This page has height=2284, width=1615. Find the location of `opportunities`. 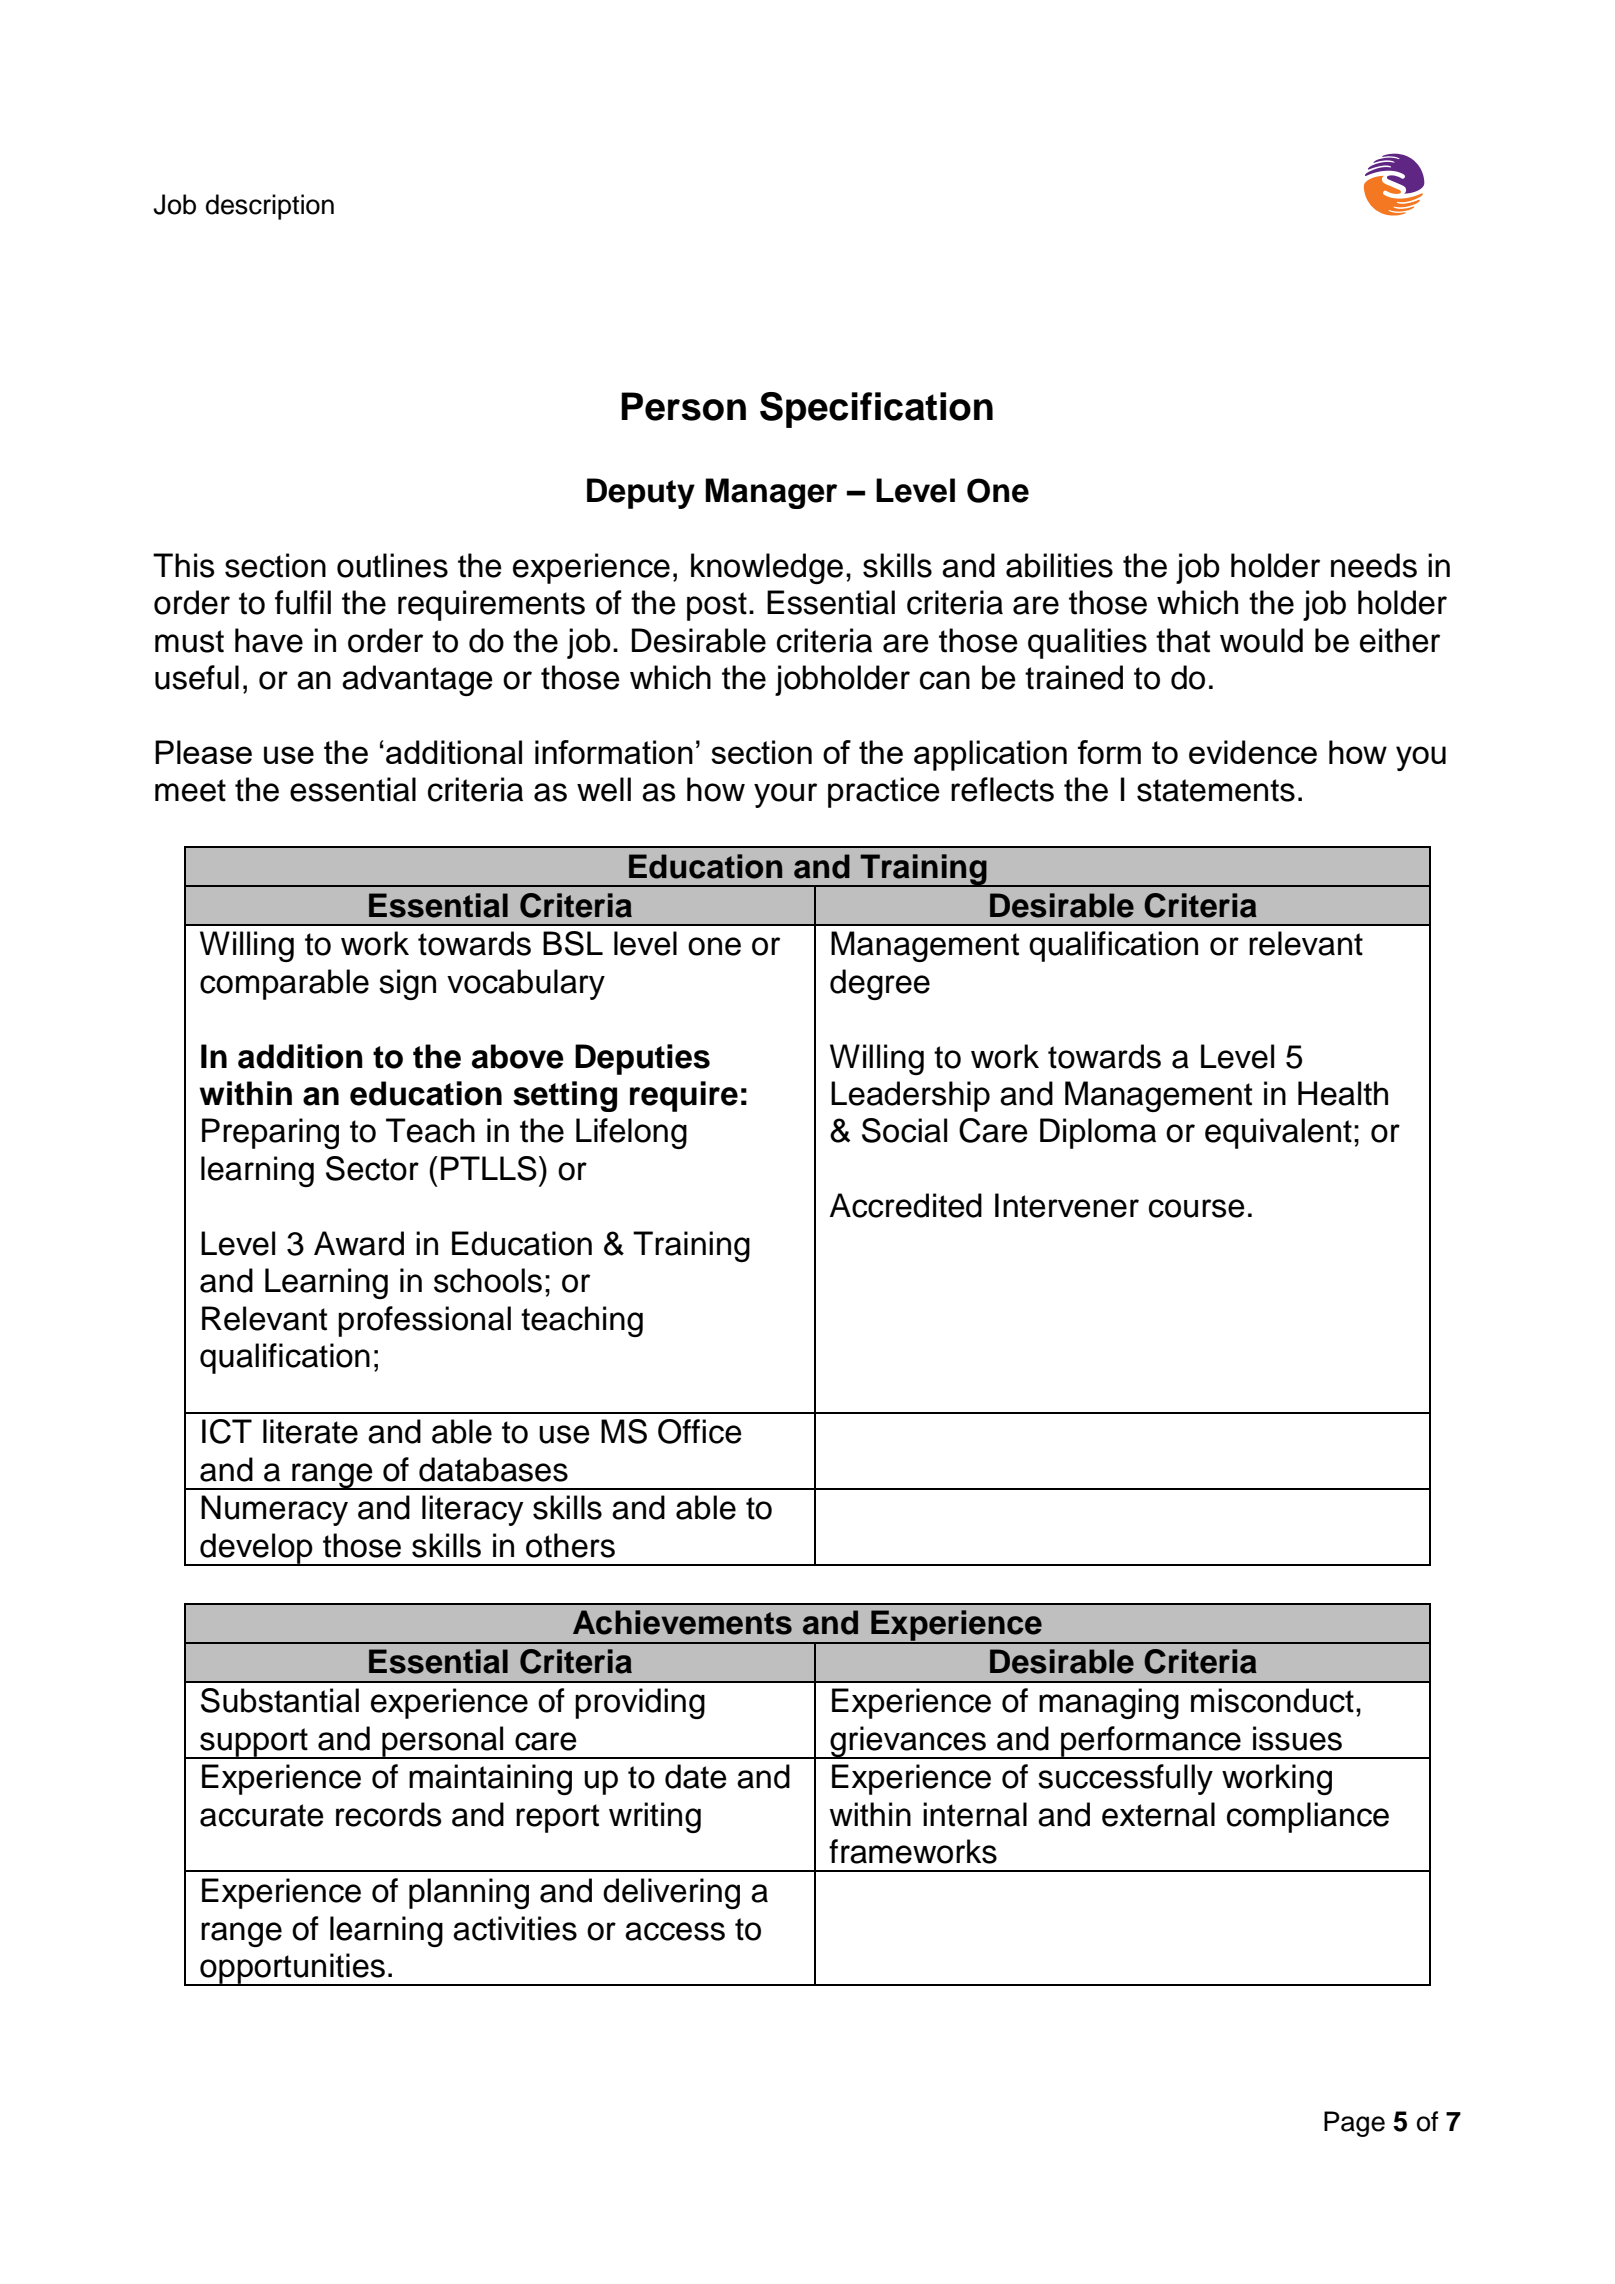

opportunities is located at coordinates (293, 1969).
